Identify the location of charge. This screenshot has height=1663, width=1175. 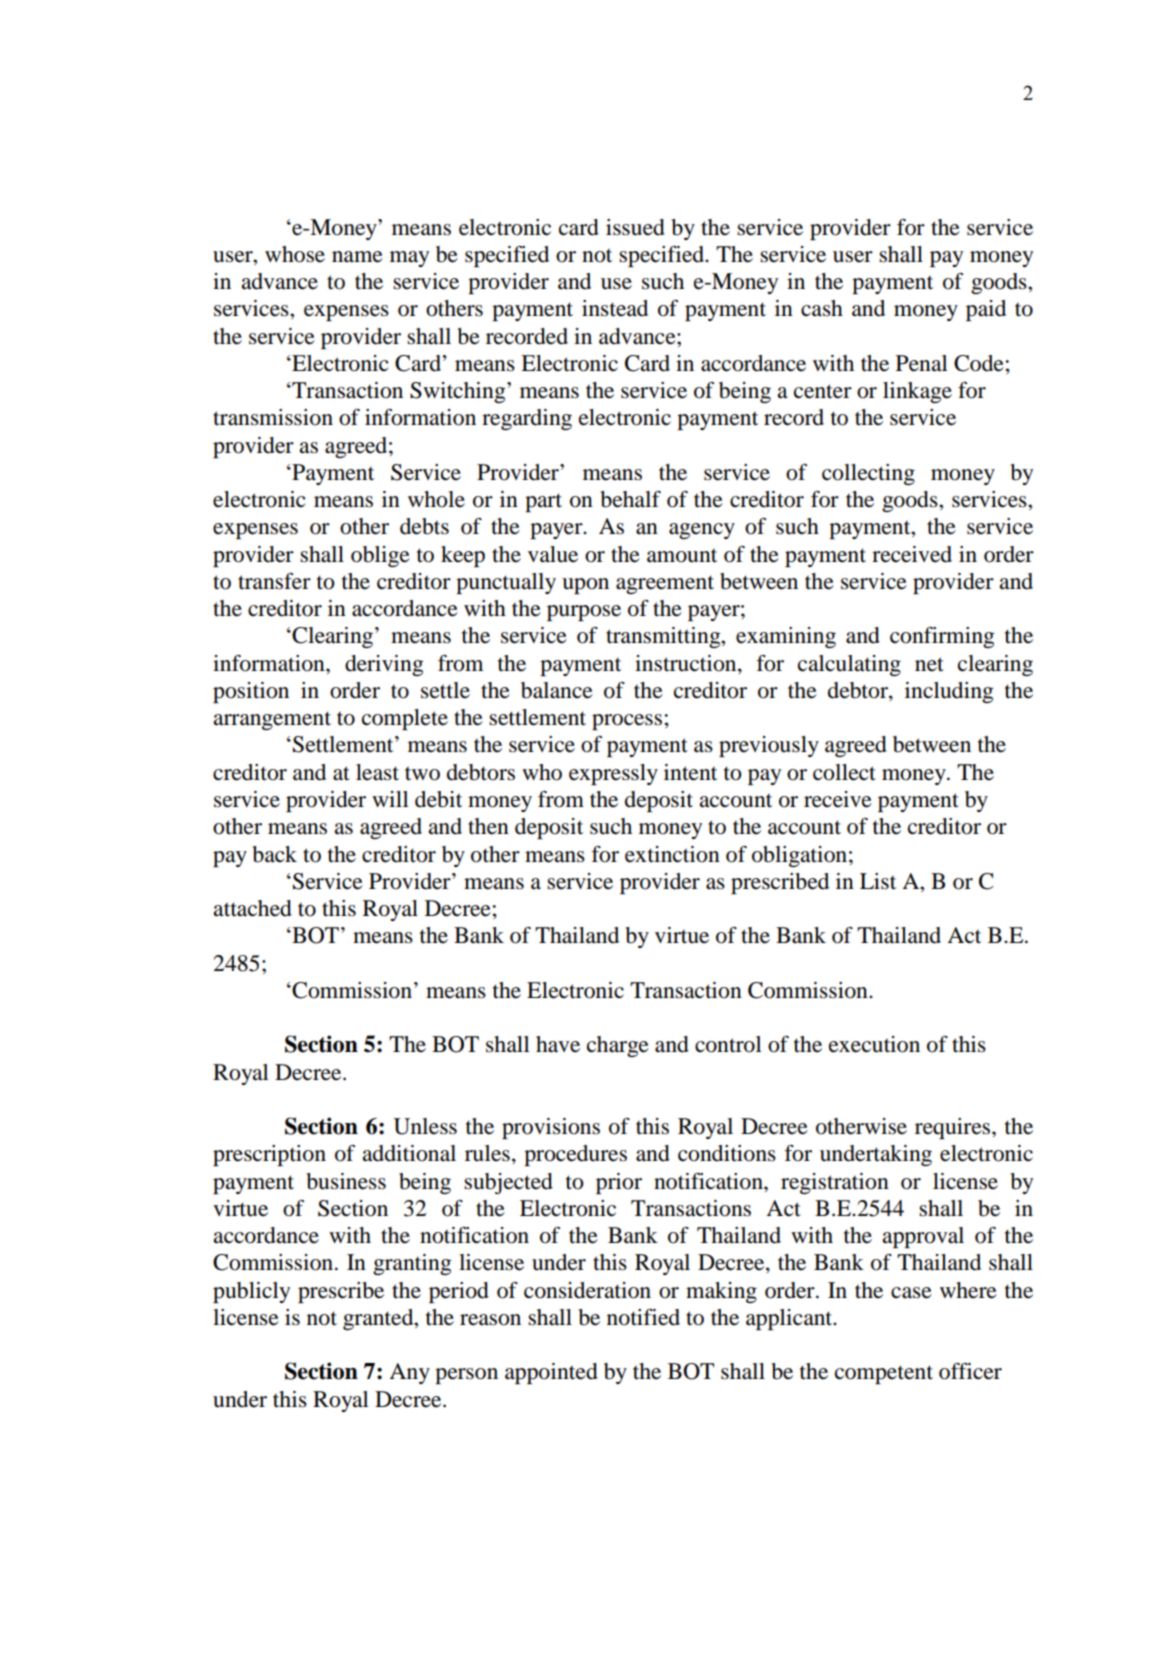
(618, 1046).
